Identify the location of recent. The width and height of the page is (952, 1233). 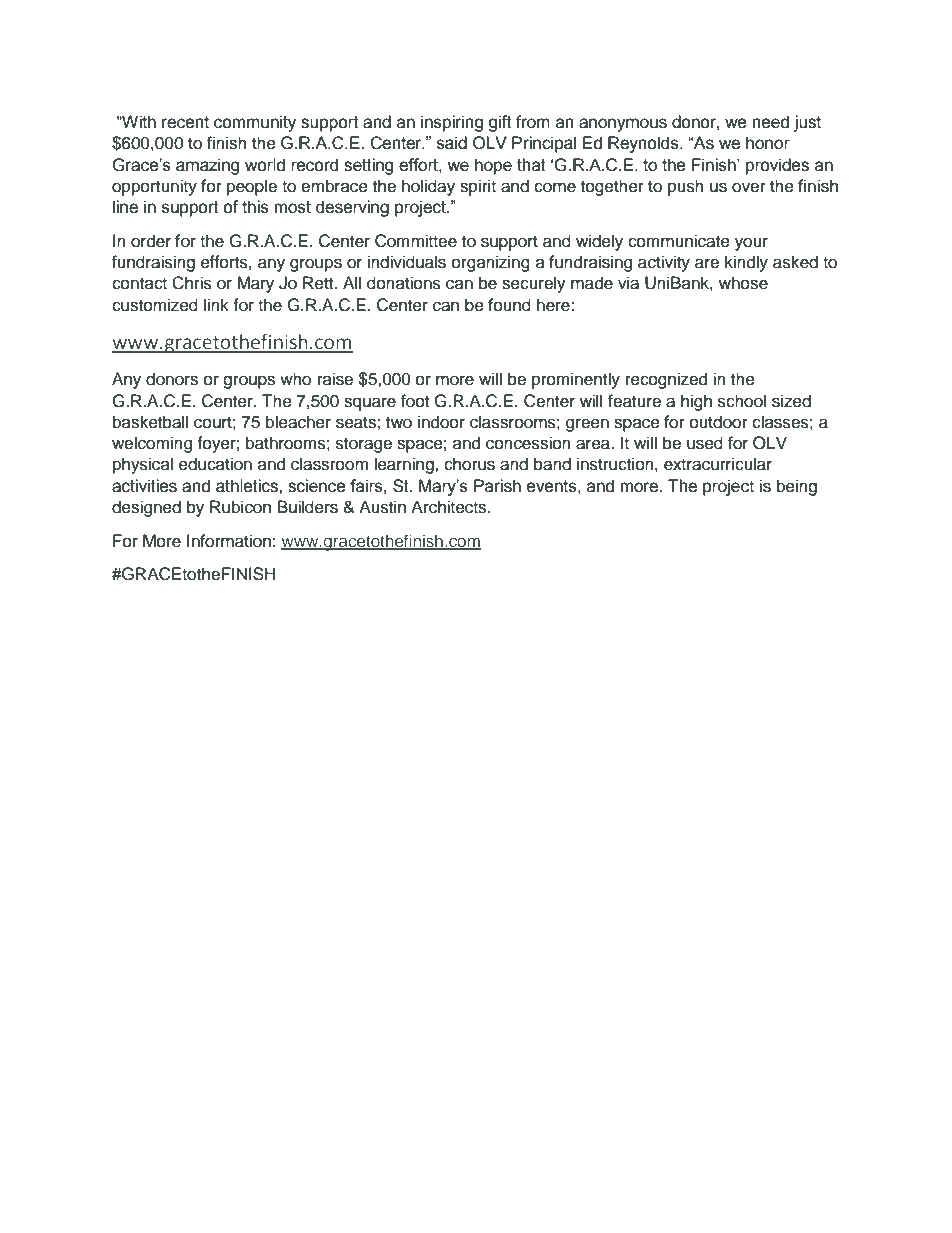
(185, 122).
